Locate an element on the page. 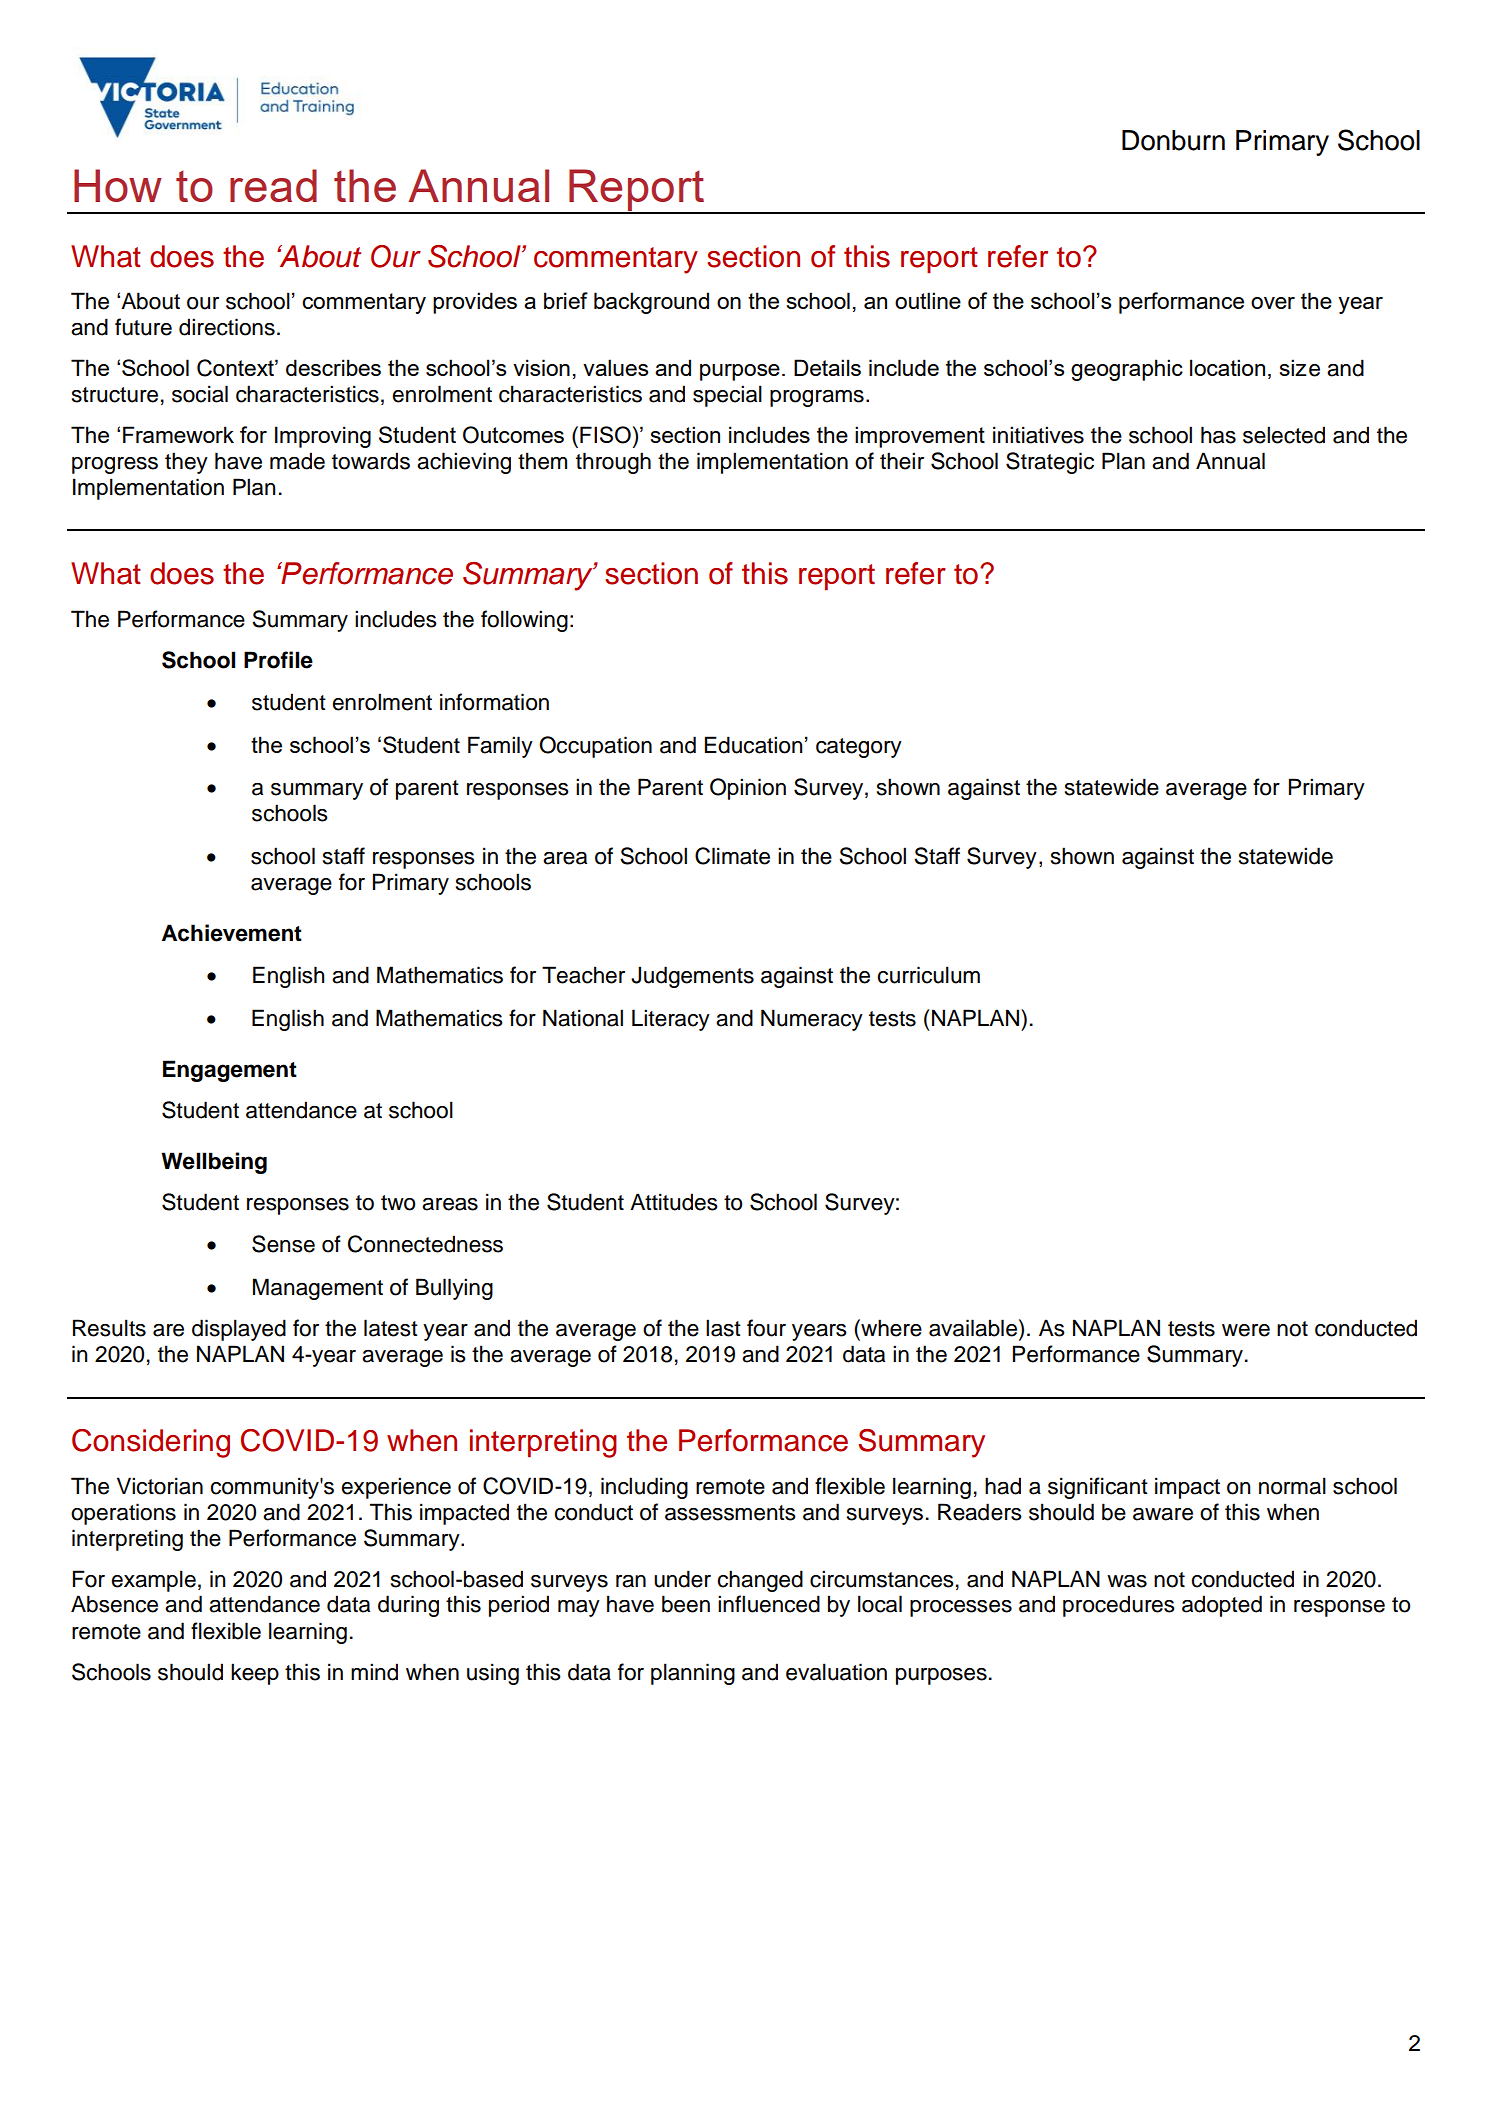 The image size is (1492, 2111). Profile is located at coordinates (278, 660).
